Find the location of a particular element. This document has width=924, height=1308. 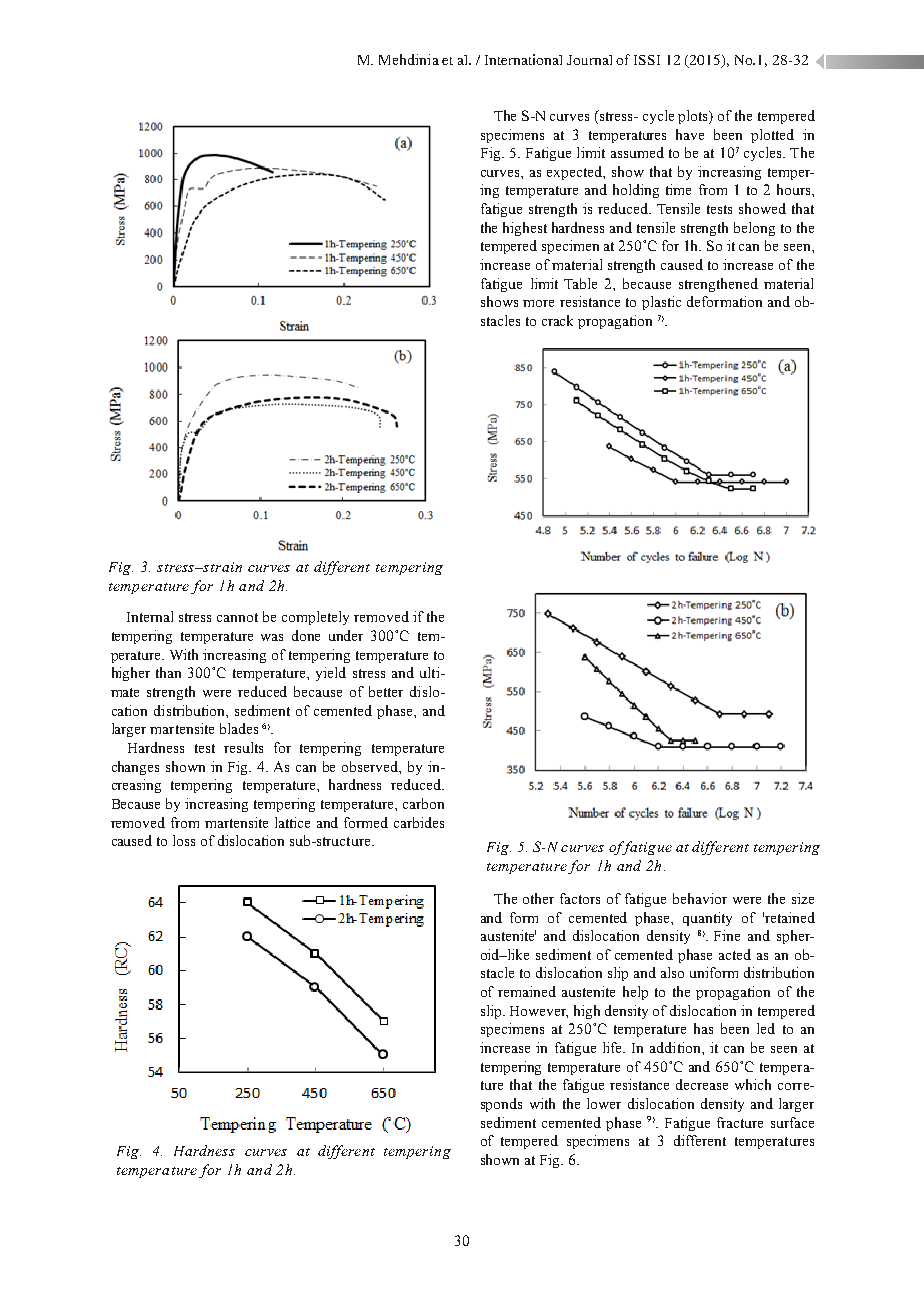

International is located at coordinates (523, 59).
